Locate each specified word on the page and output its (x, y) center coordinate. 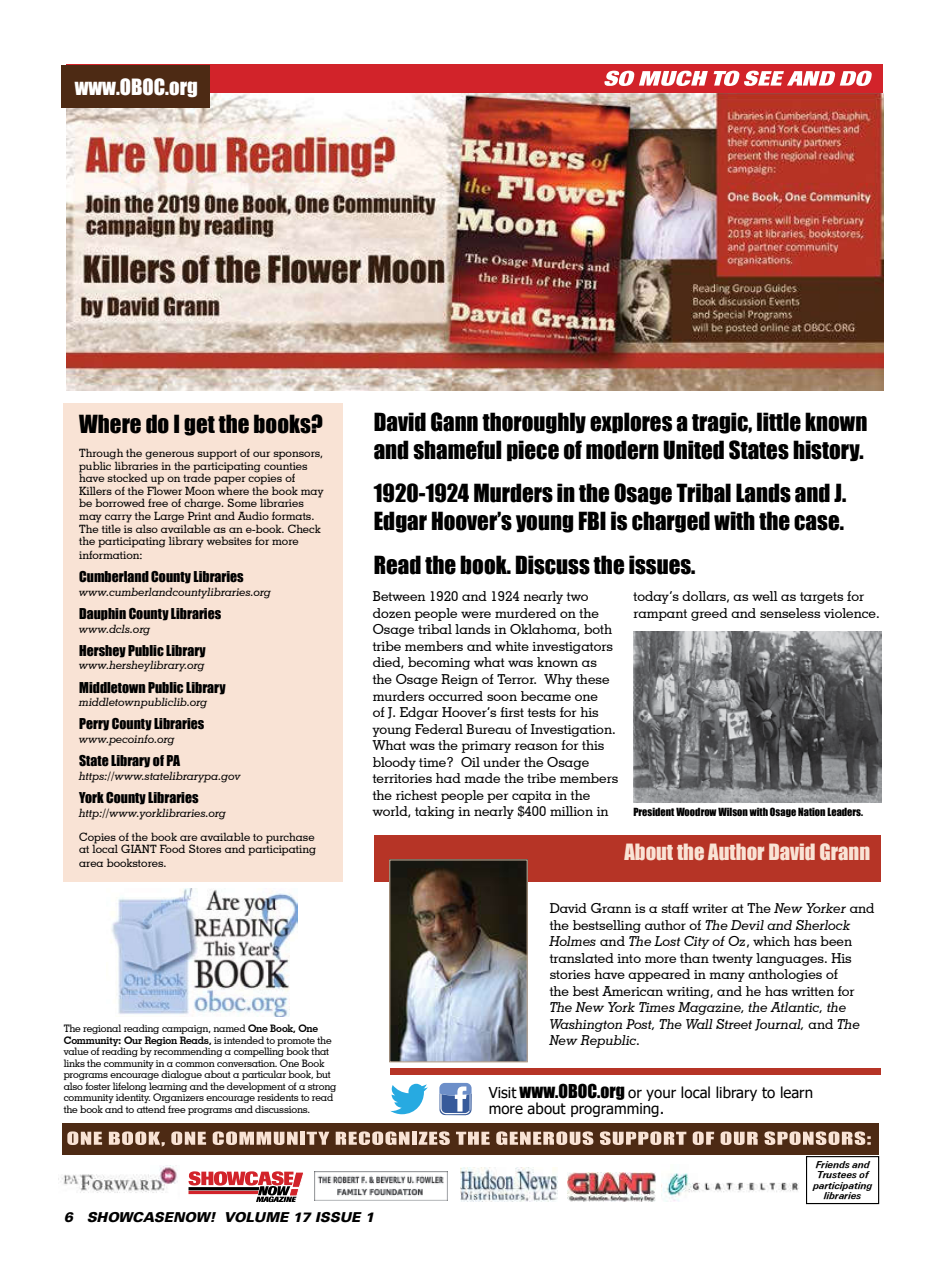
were (476, 614)
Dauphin (102, 614)
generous (169, 456)
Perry (94, 724)
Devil (747, 925)
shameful (457, 450)
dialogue (181, 1075)
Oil (470, 762)
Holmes (572, 941)
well (765, 596)
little (779, 422)
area (91, 864)
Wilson (733, 811)
